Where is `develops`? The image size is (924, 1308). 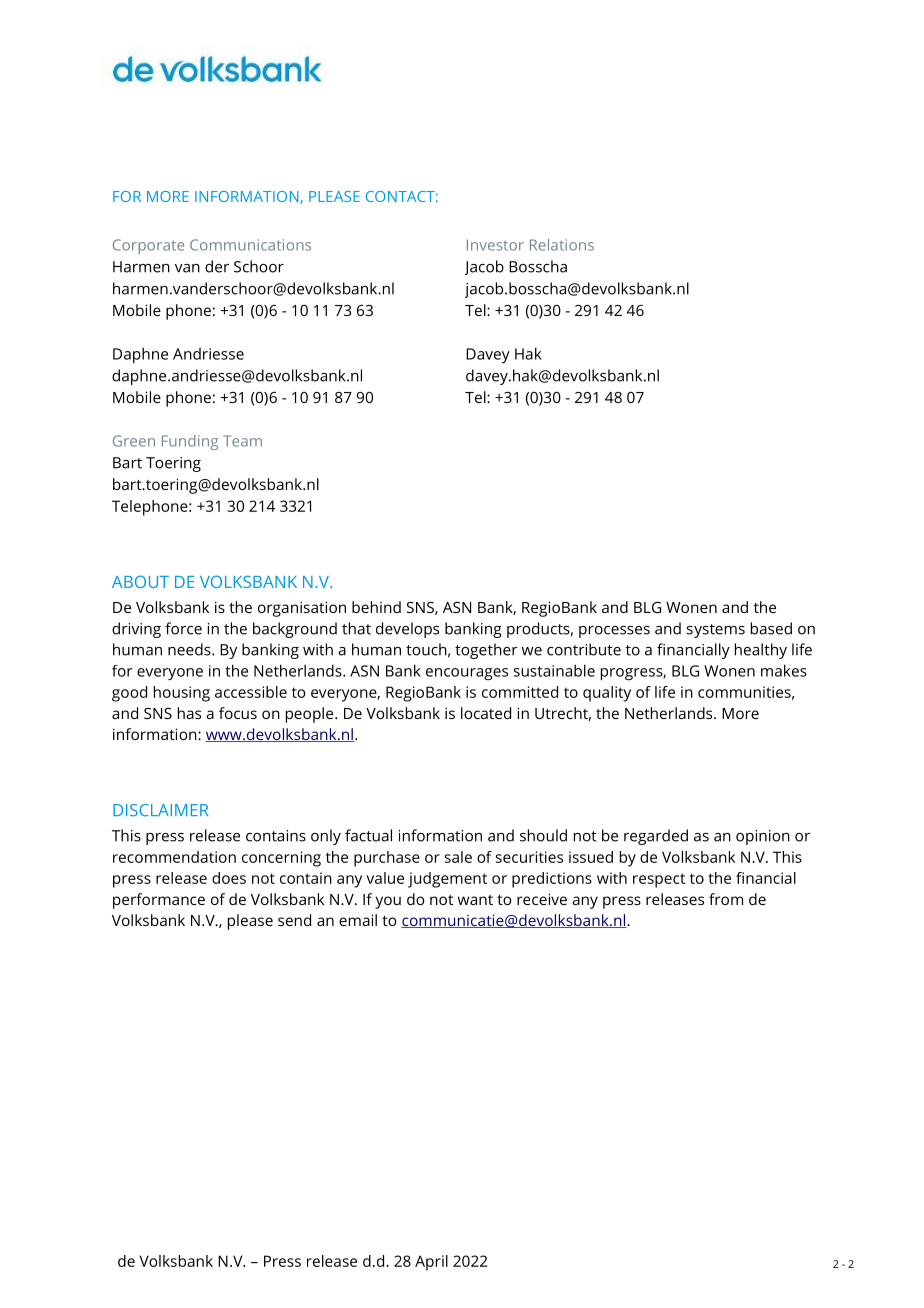 develops is located at coordinates (407, 630).
